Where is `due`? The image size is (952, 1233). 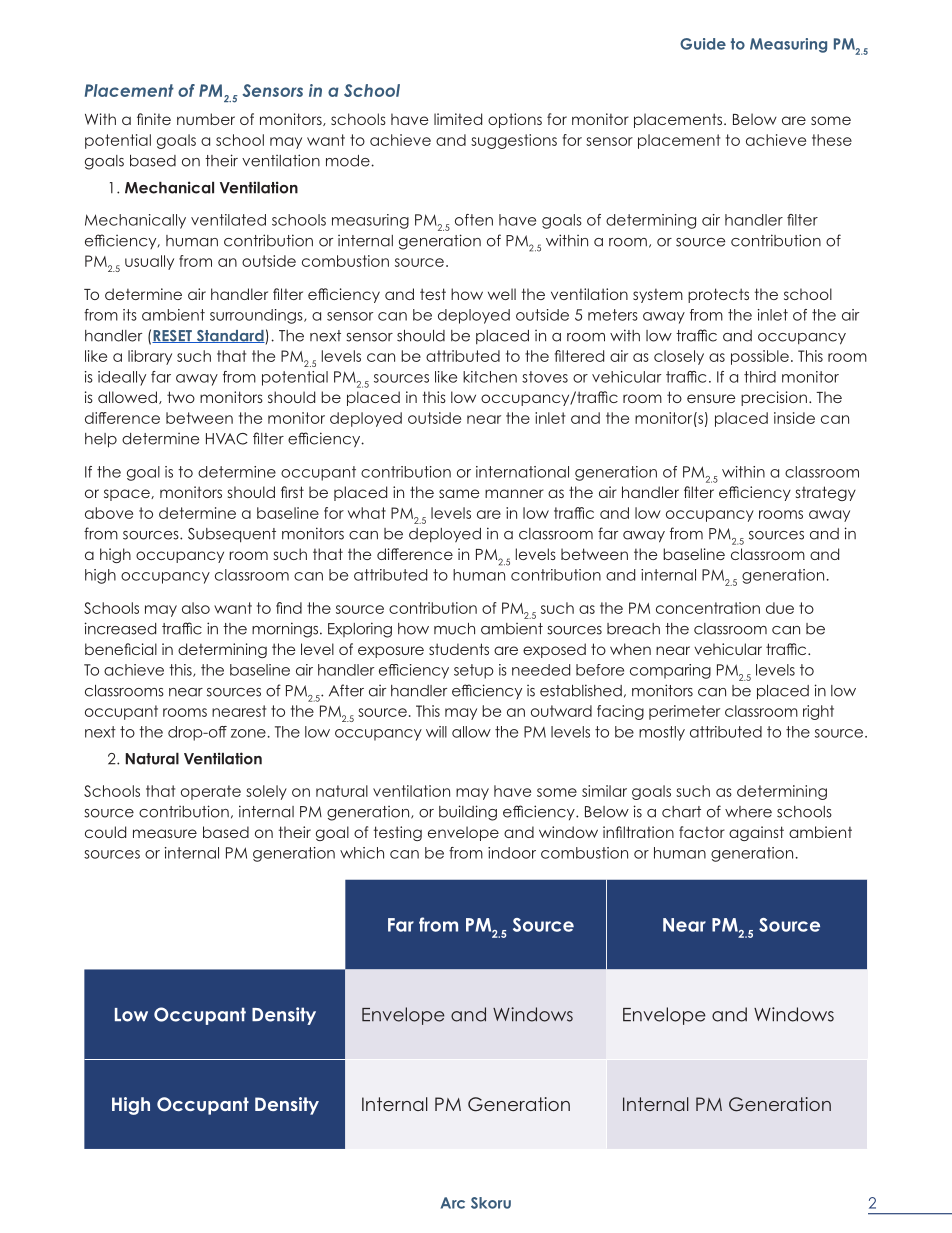
due is located at coordinates (780, 608).
